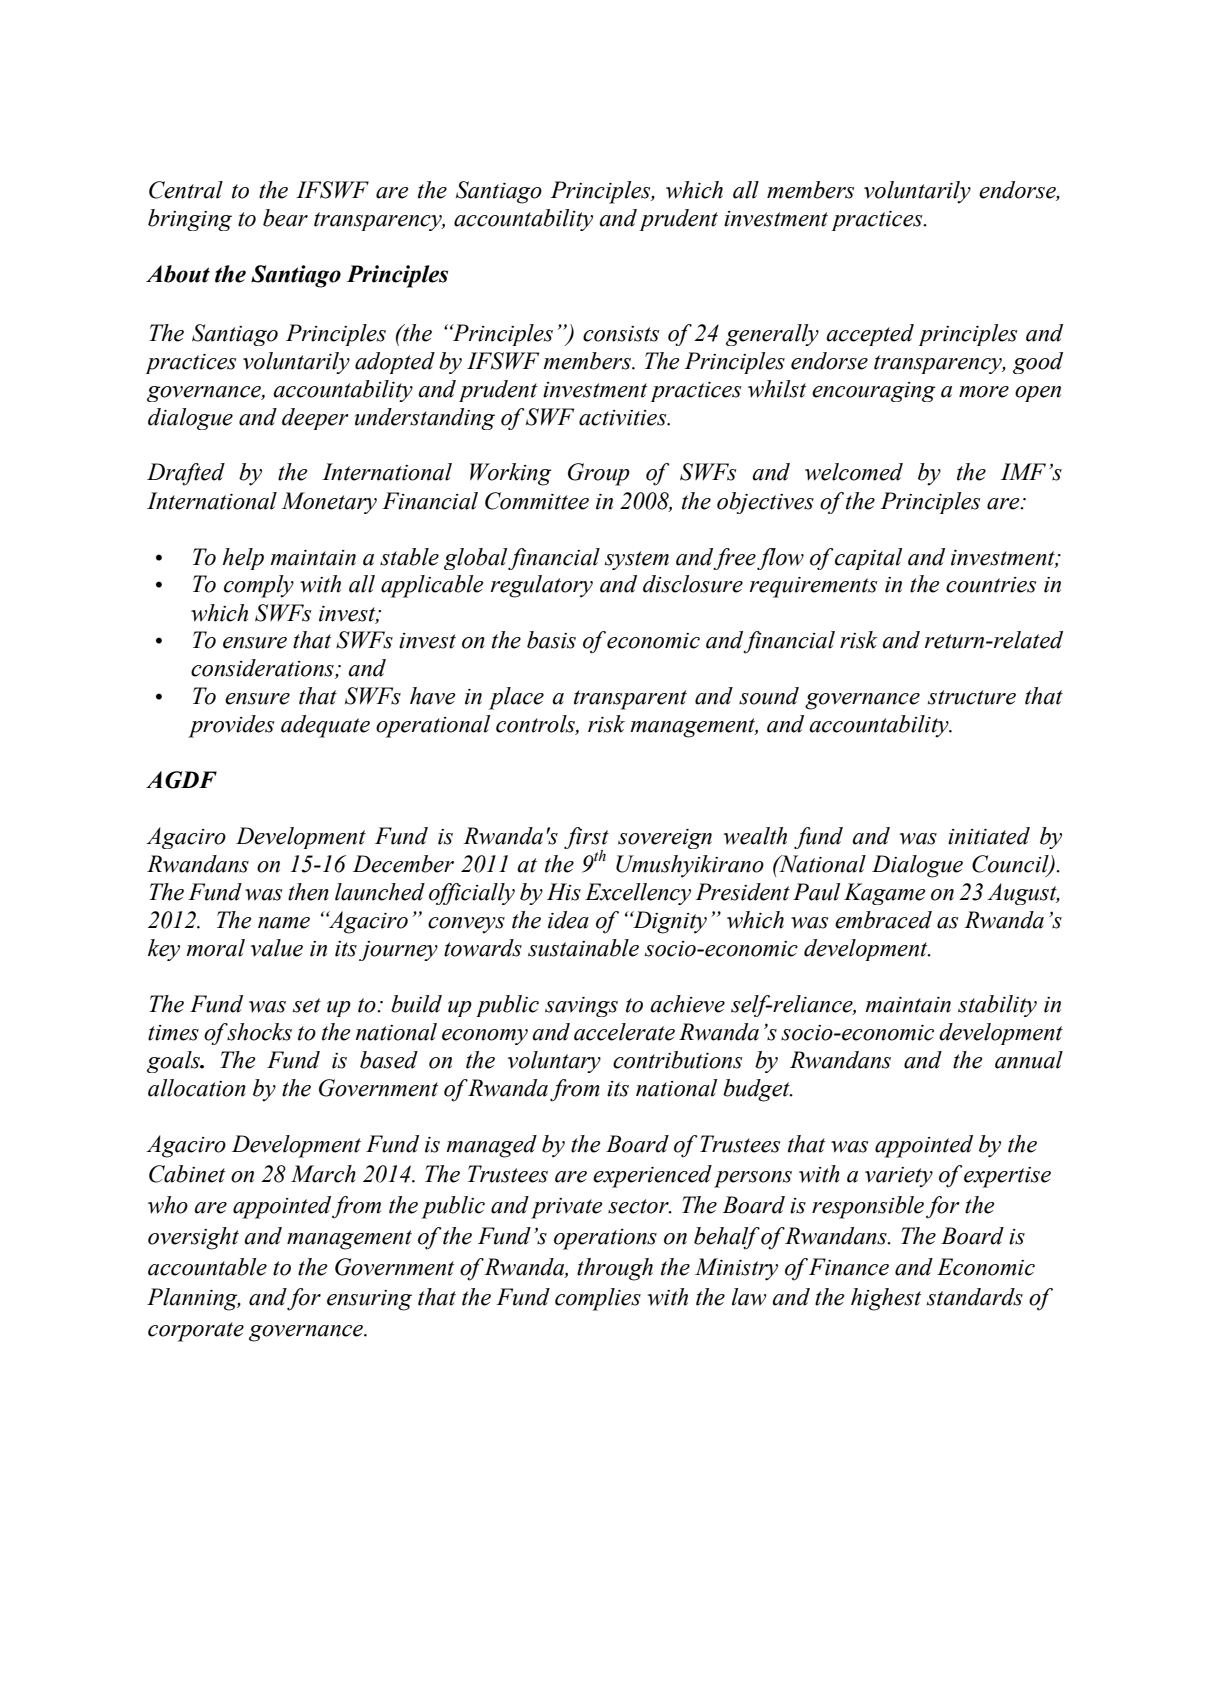  I want to click on system, so click(637, 560).
